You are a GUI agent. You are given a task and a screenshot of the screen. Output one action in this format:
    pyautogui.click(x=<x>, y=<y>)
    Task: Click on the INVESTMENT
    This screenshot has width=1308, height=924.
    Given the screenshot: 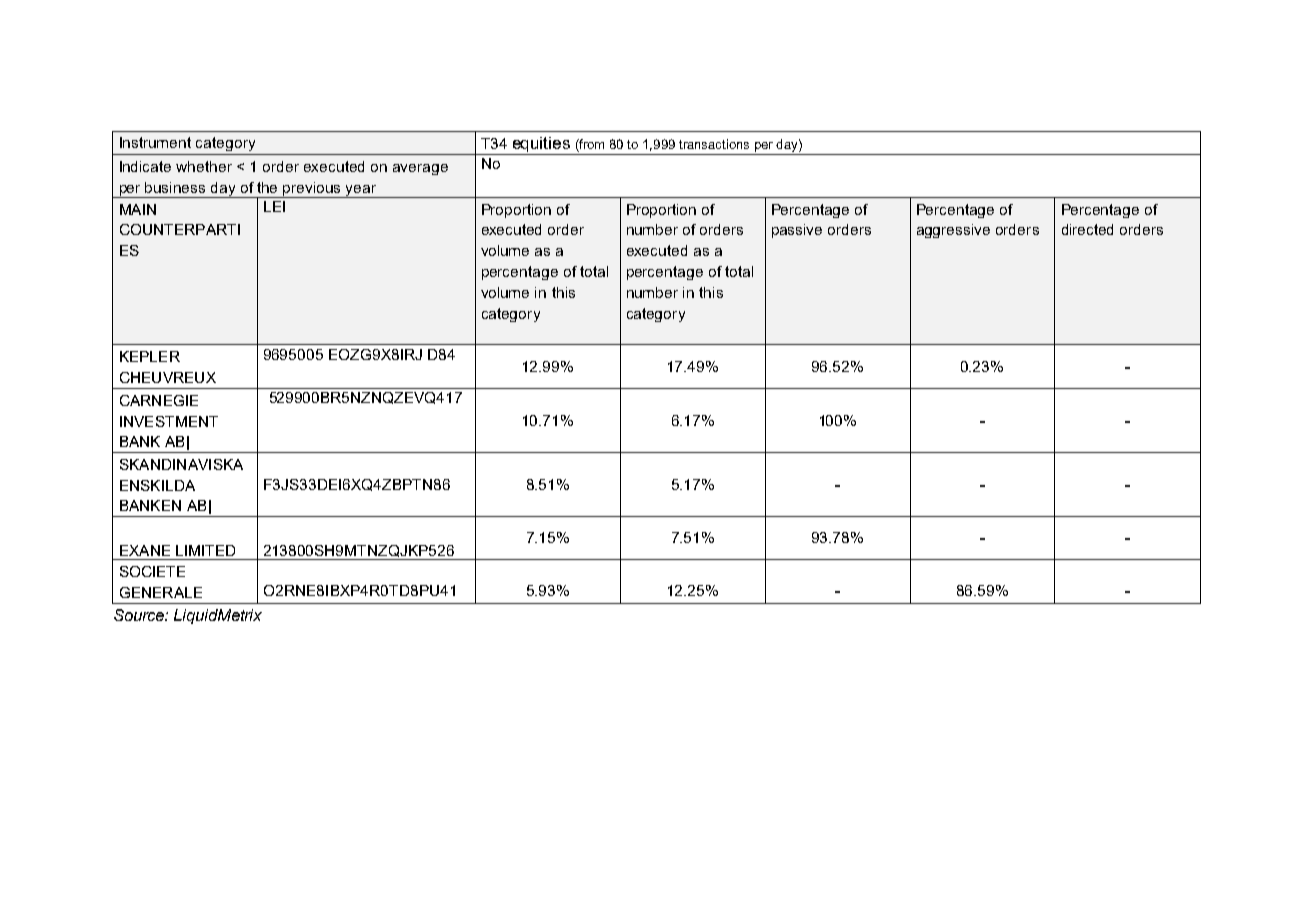 What is the action you would take?
    pyautogui.click(x=169, y=421)
